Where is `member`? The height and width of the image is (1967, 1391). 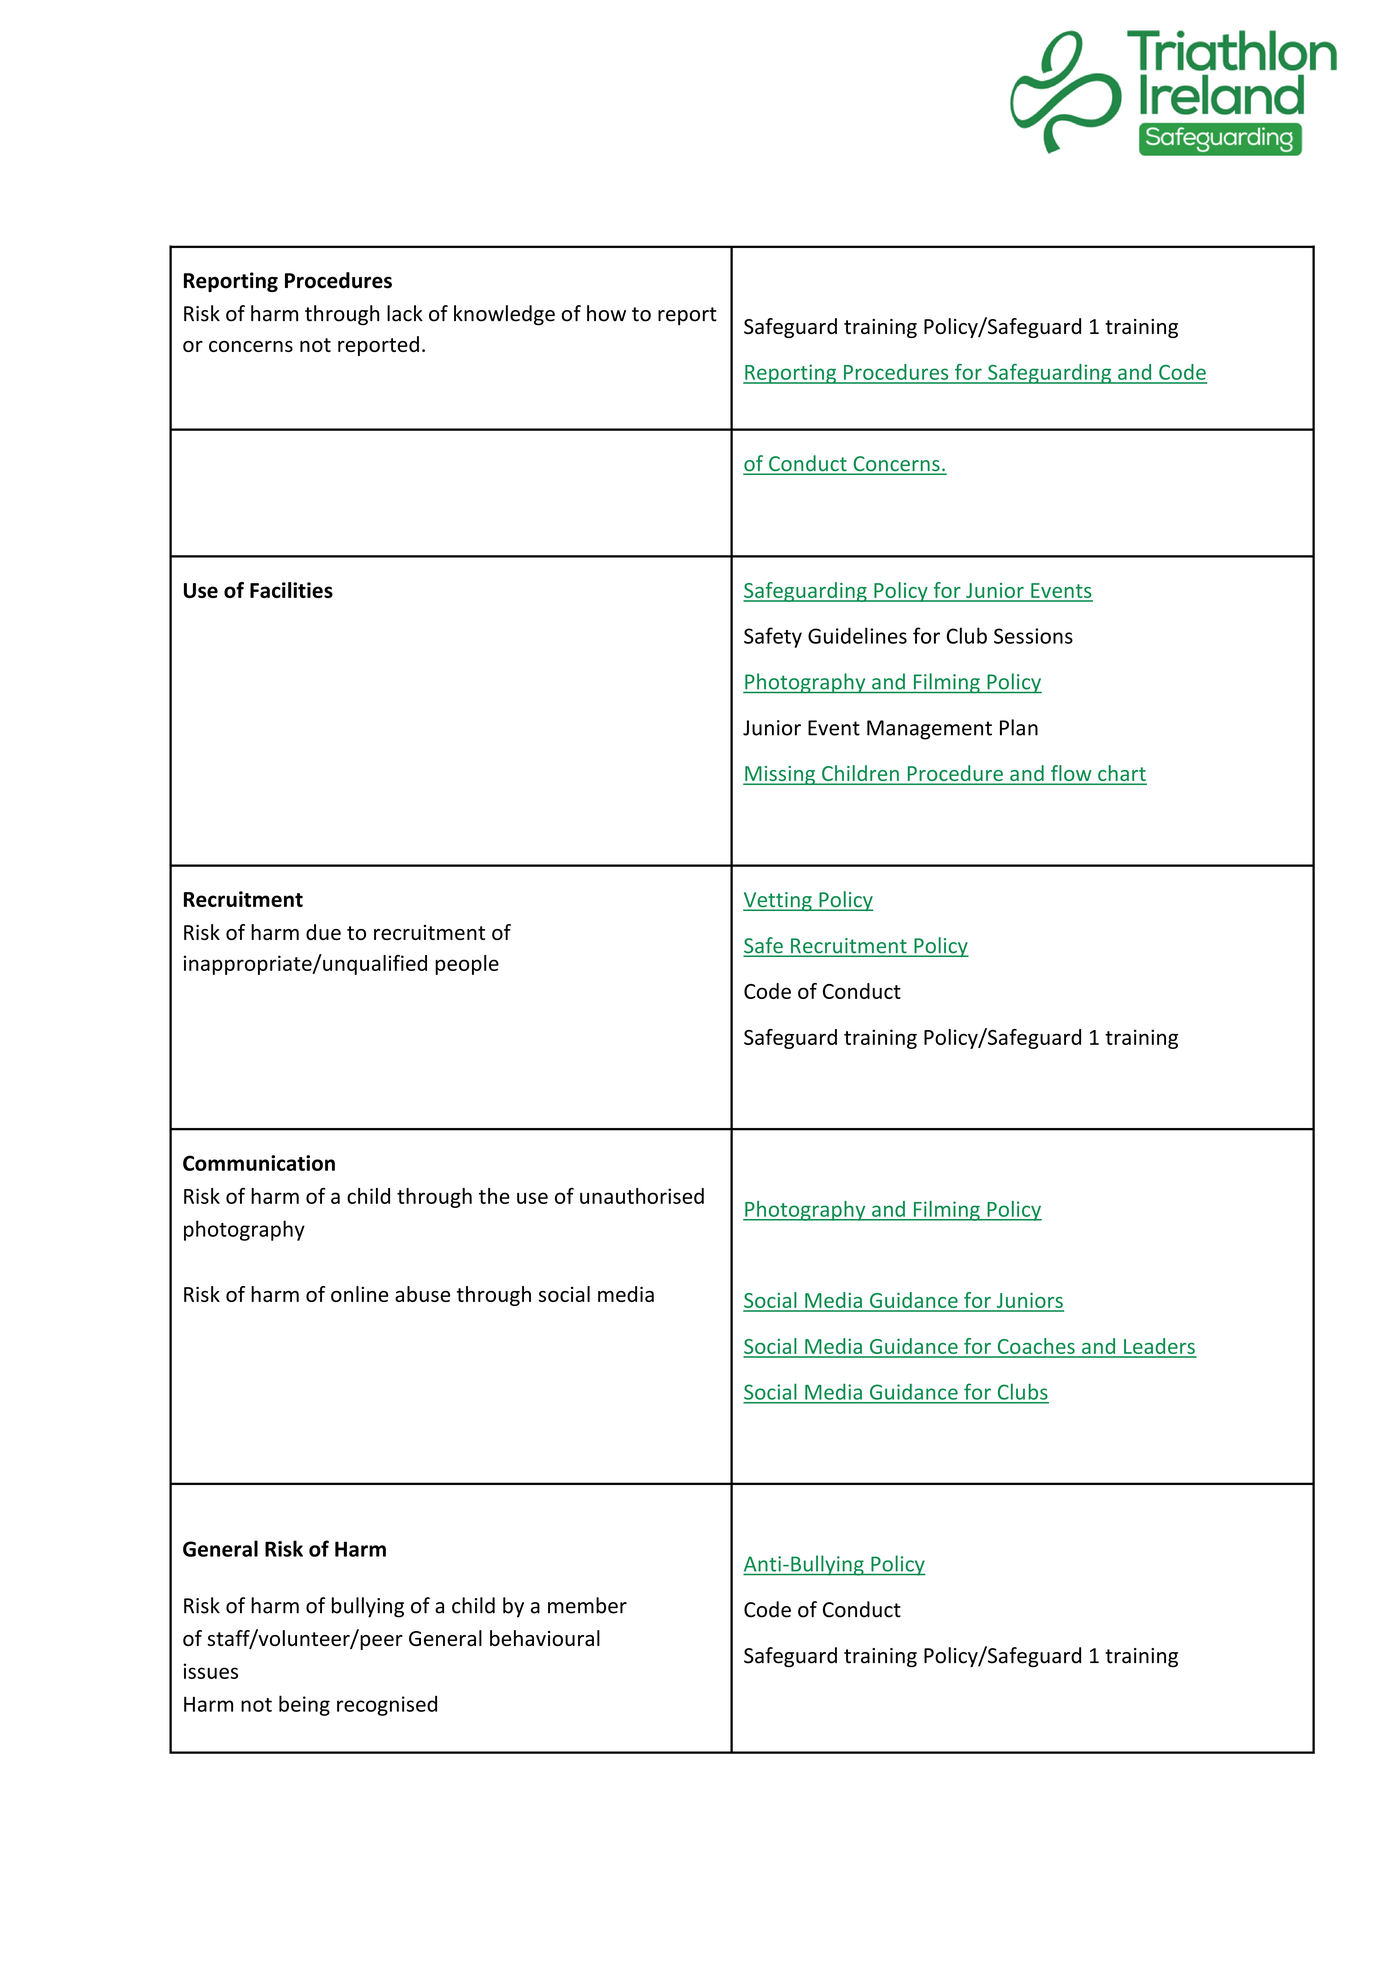
member is located at coordinates (587, 1605).
